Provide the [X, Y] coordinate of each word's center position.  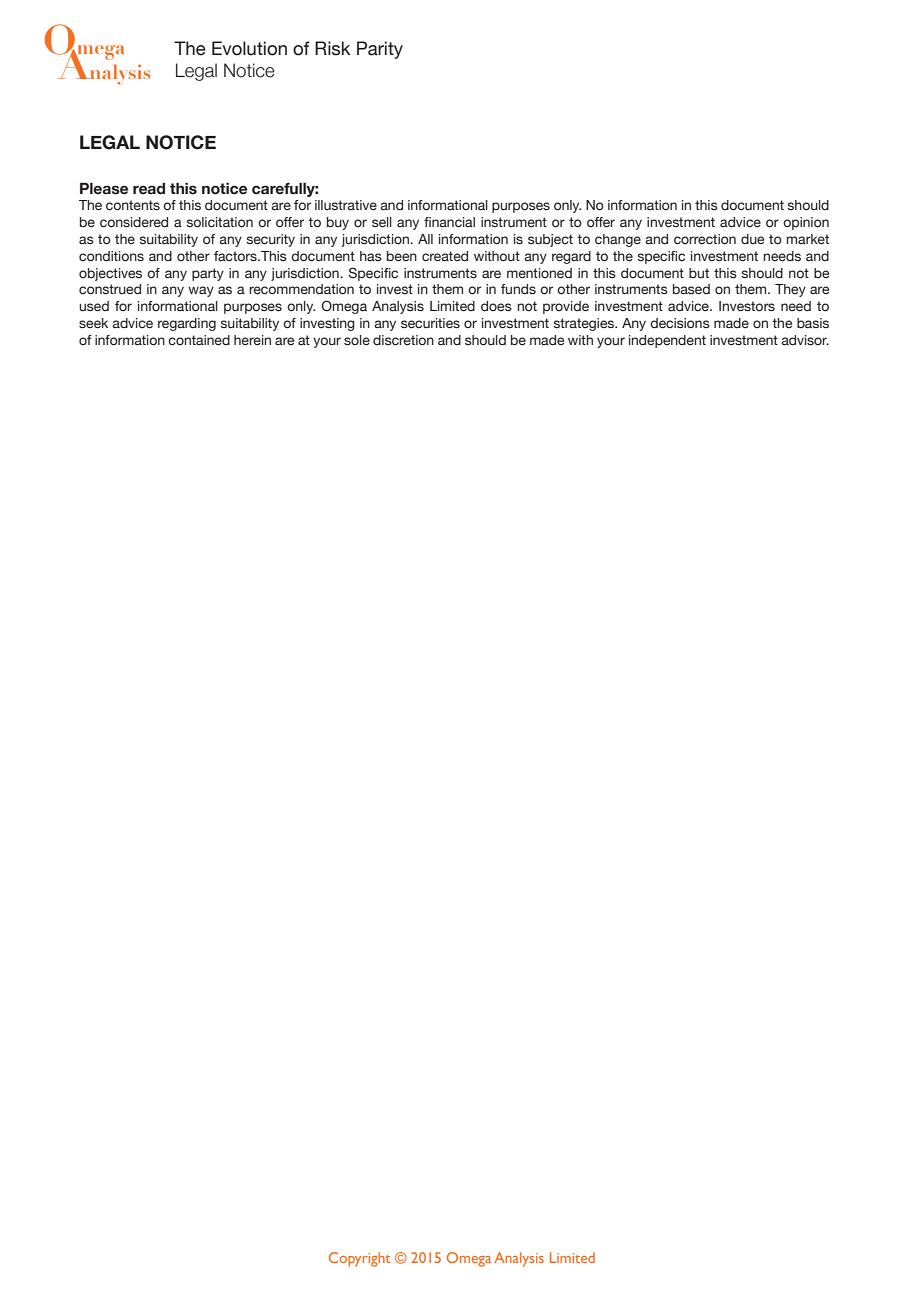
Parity [380, 50]
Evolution [249, 48]
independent [667, 341]
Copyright [360, 1259]
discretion [403, 340]
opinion [806, 223]
